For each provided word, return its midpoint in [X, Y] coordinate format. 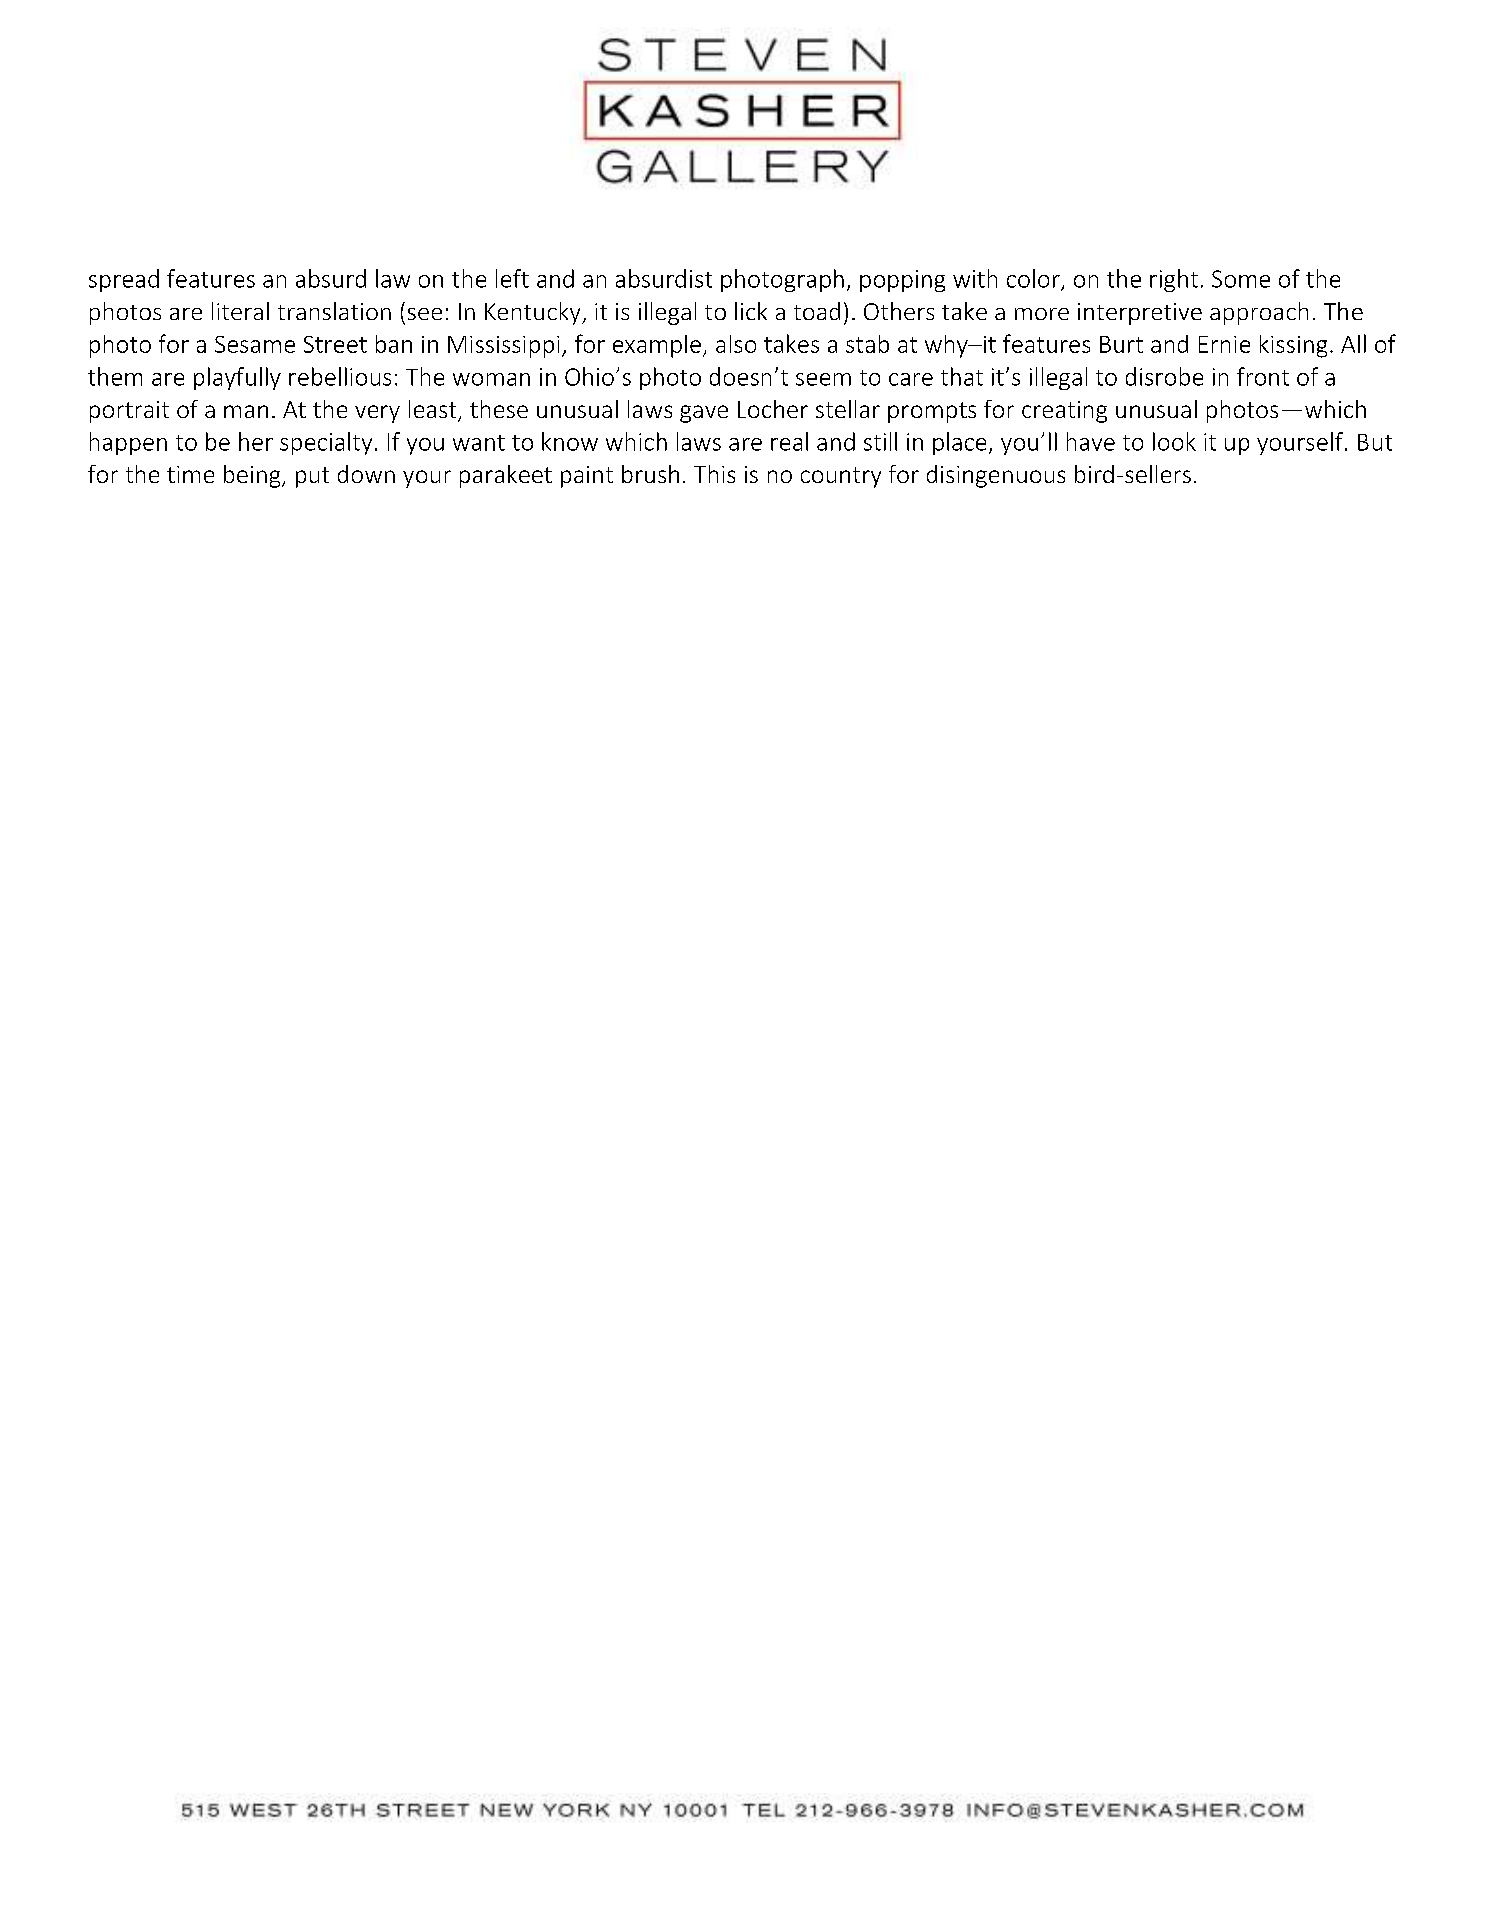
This [714, 474]
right [1174, 280]
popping [902, 281]
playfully [237, 378]
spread [124, 280]
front [1263, 376]
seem [823, 379]
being [253, 476]
